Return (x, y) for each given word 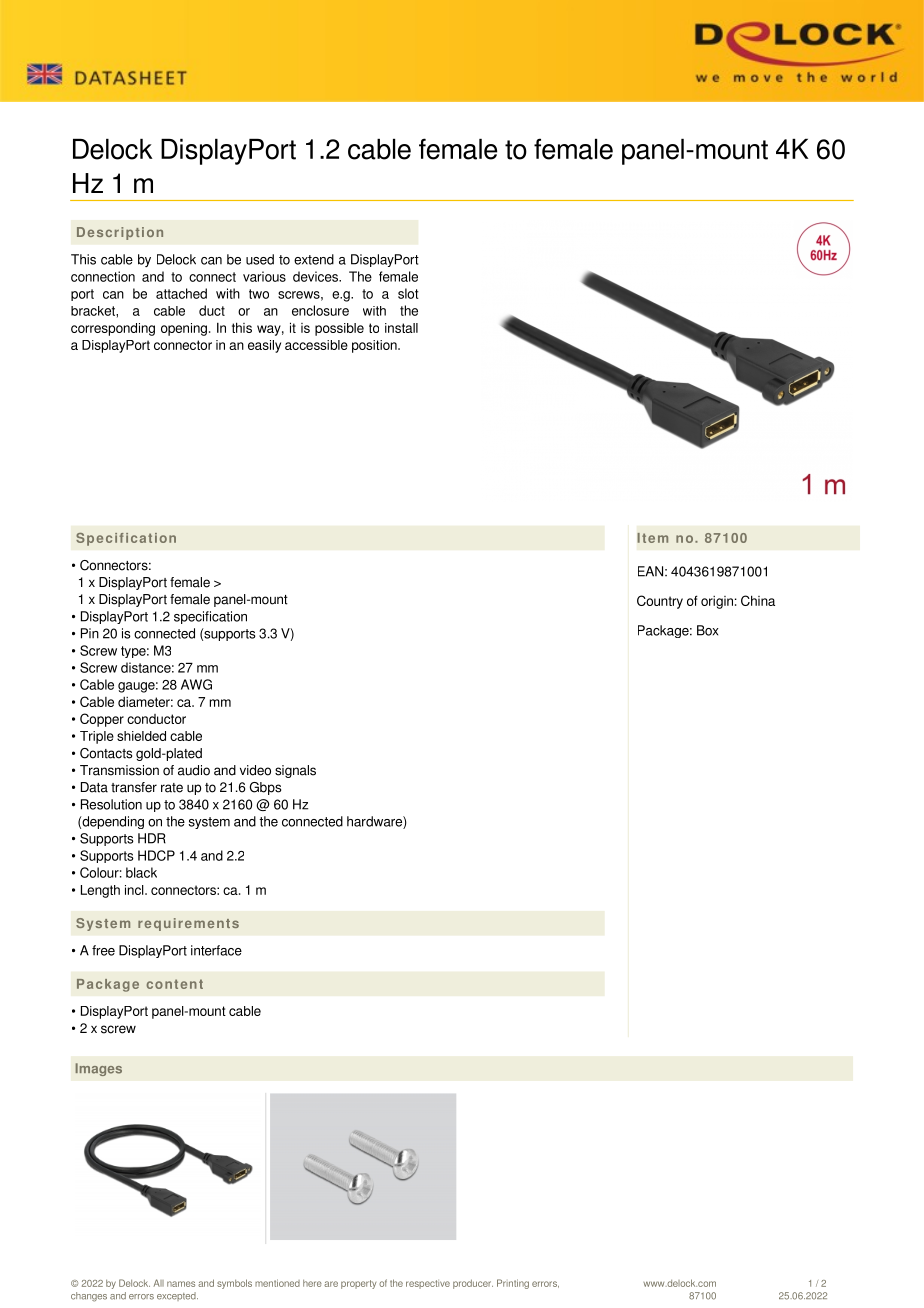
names (181, 1284)
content (175, 984)
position (375, 346)
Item (653, 538)
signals (295, 771)
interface (216, 950)
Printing (513, 1284)
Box (708, 630)
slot (408, 293)
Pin (90, 633)
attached (181, 293)
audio (194, 770)
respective (428, 1284)
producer (473, 1284)
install (401, 328)
